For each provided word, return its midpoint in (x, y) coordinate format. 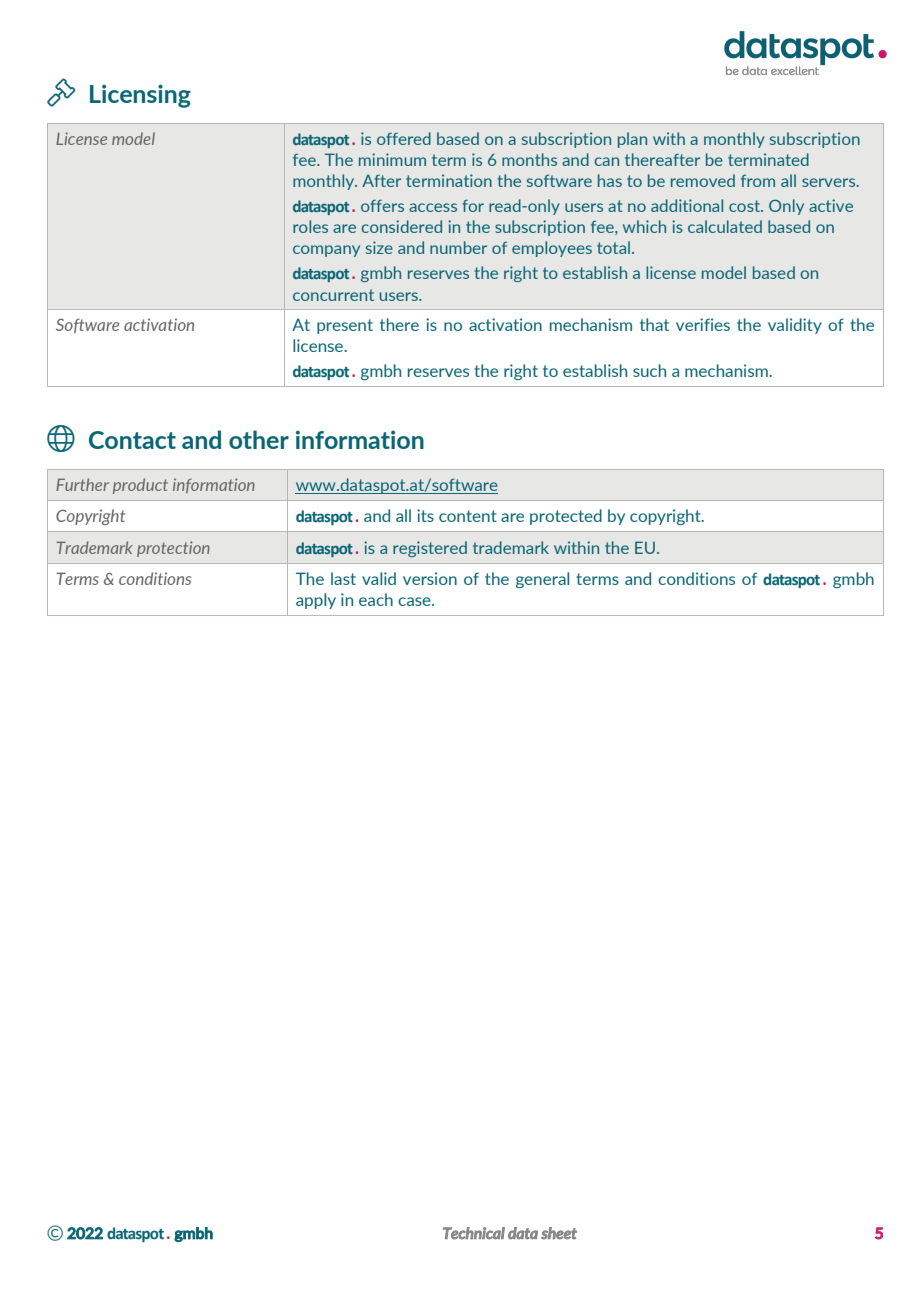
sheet (559, 1233)
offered (404, 138)
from (758, 181)
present (345, 326)
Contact (132, 440)
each (376, 599)
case (415, 601)
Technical (474, 1233)
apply (316, 601)
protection (173, 549)
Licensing (140, 96)
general (542, 580)
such (649, 370)
